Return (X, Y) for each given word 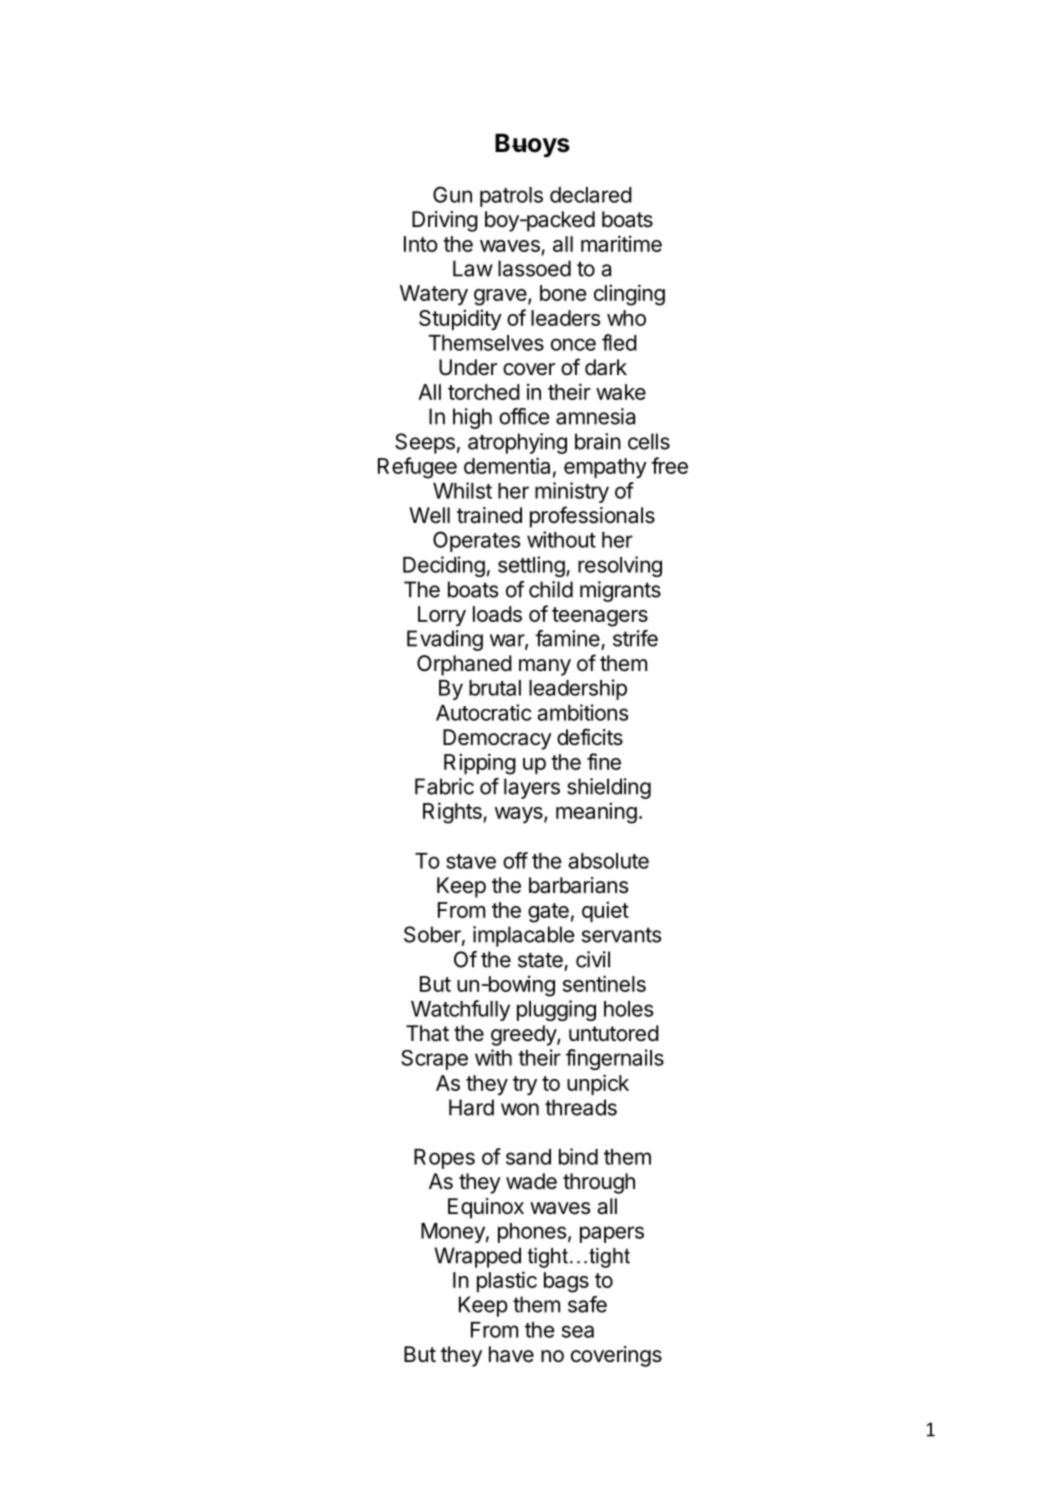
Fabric (444, 786)
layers (532, 788)
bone (563, 293)
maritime (621, 243)
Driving (445, 221)
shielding (609, 788)
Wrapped (477, 1257)
